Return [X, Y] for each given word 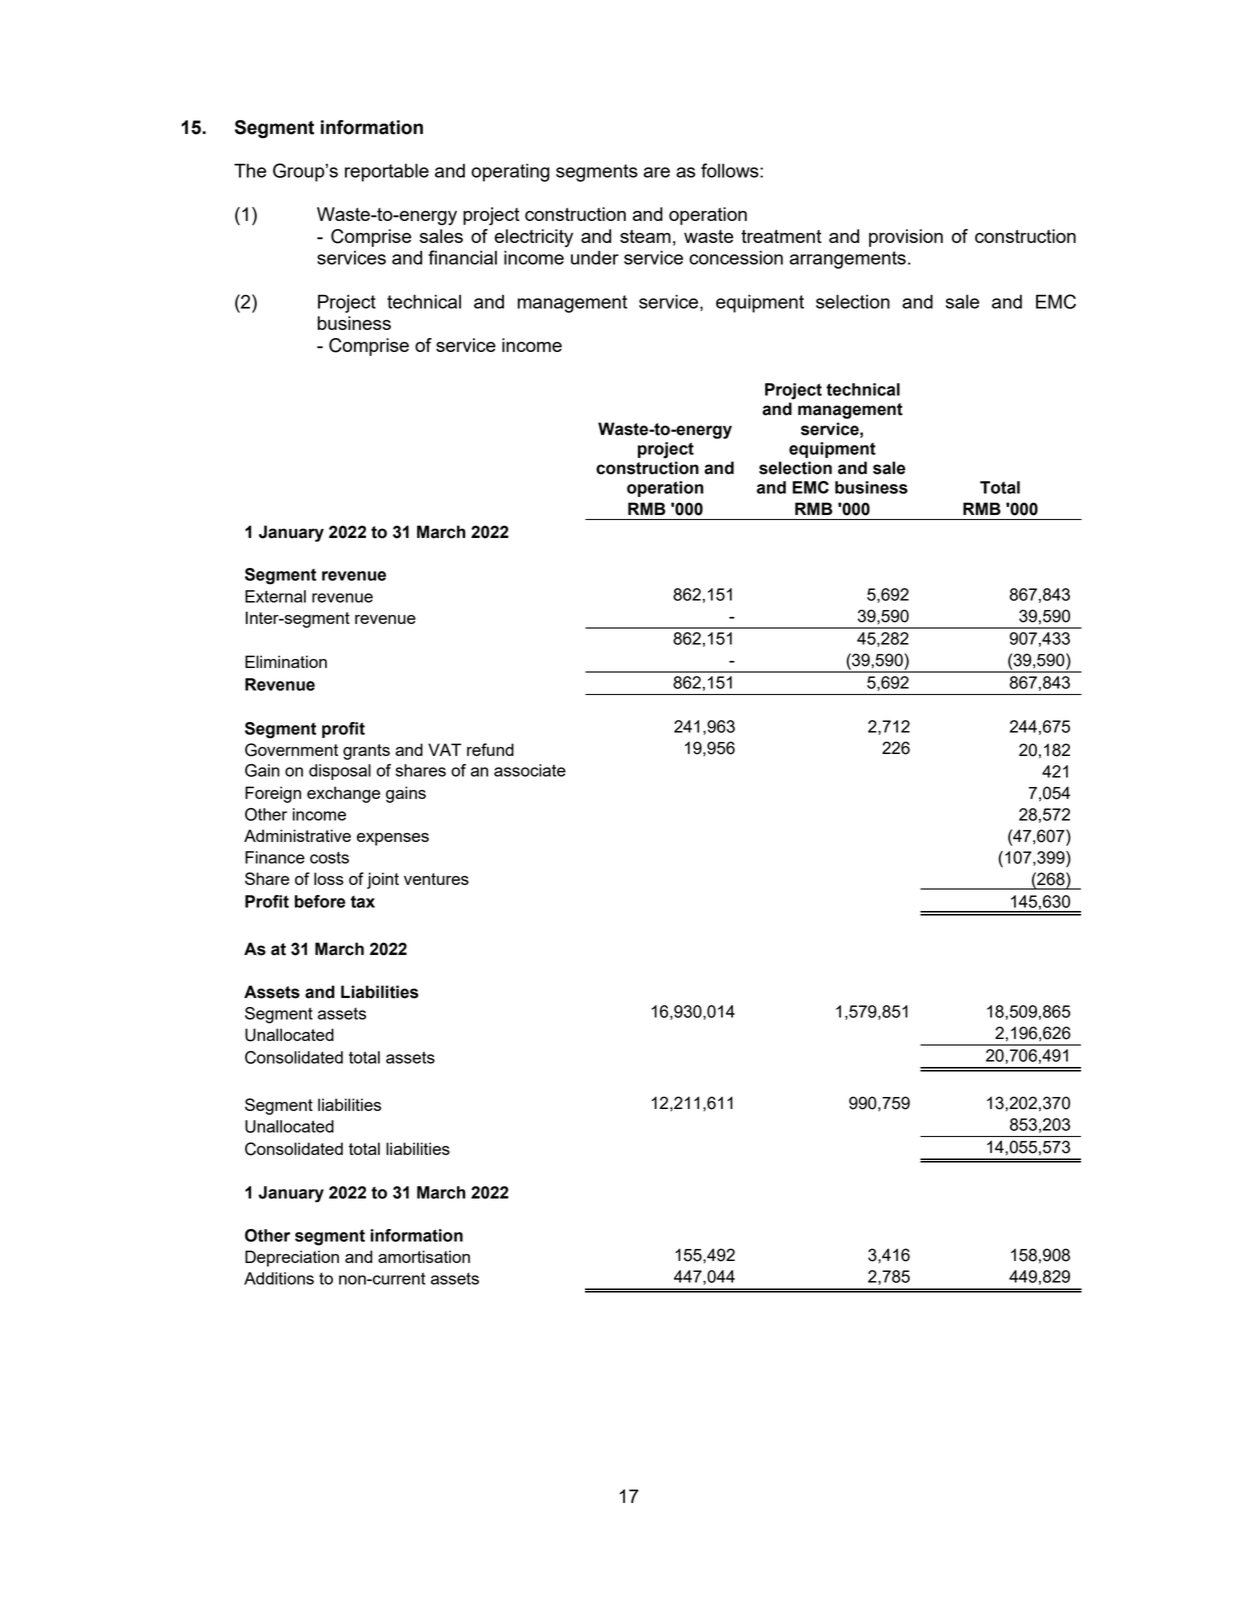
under [595, 257]
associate [530, 770]
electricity [534, 238]
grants [366, 752]
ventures [436, 879]
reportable [387, 172]
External [275, 596]
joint [383, 880]
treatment [781, 236]
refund [490, 749]
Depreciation [292, 1258]
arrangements [848, 260]
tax [363, 902]
